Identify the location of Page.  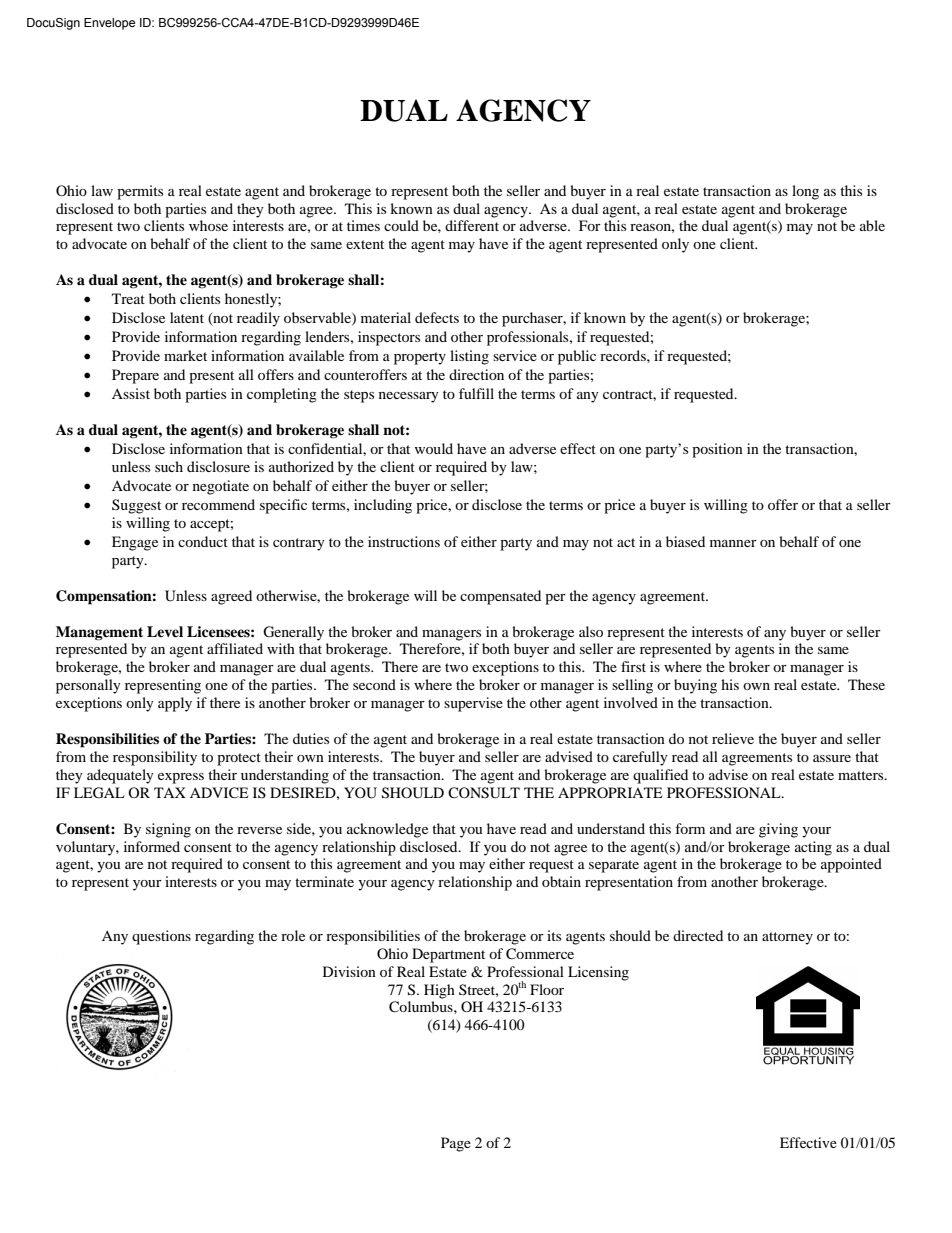
(456, 1144).
